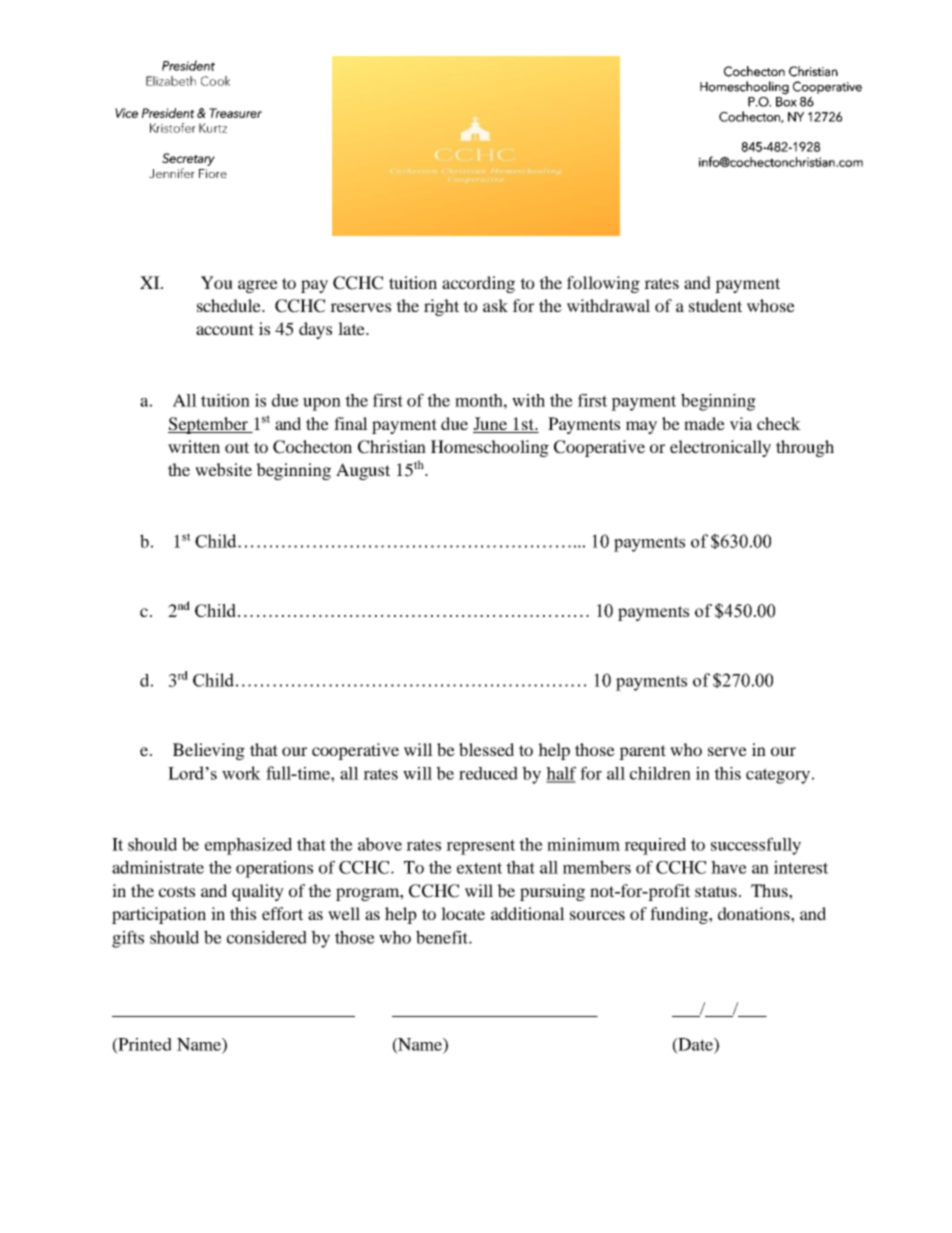 The width and height of the screenshot is (952, 1233). What do you see at coordinates (223, 469) in the screenshot?
I see `website` at bounding box center [223, 469].
